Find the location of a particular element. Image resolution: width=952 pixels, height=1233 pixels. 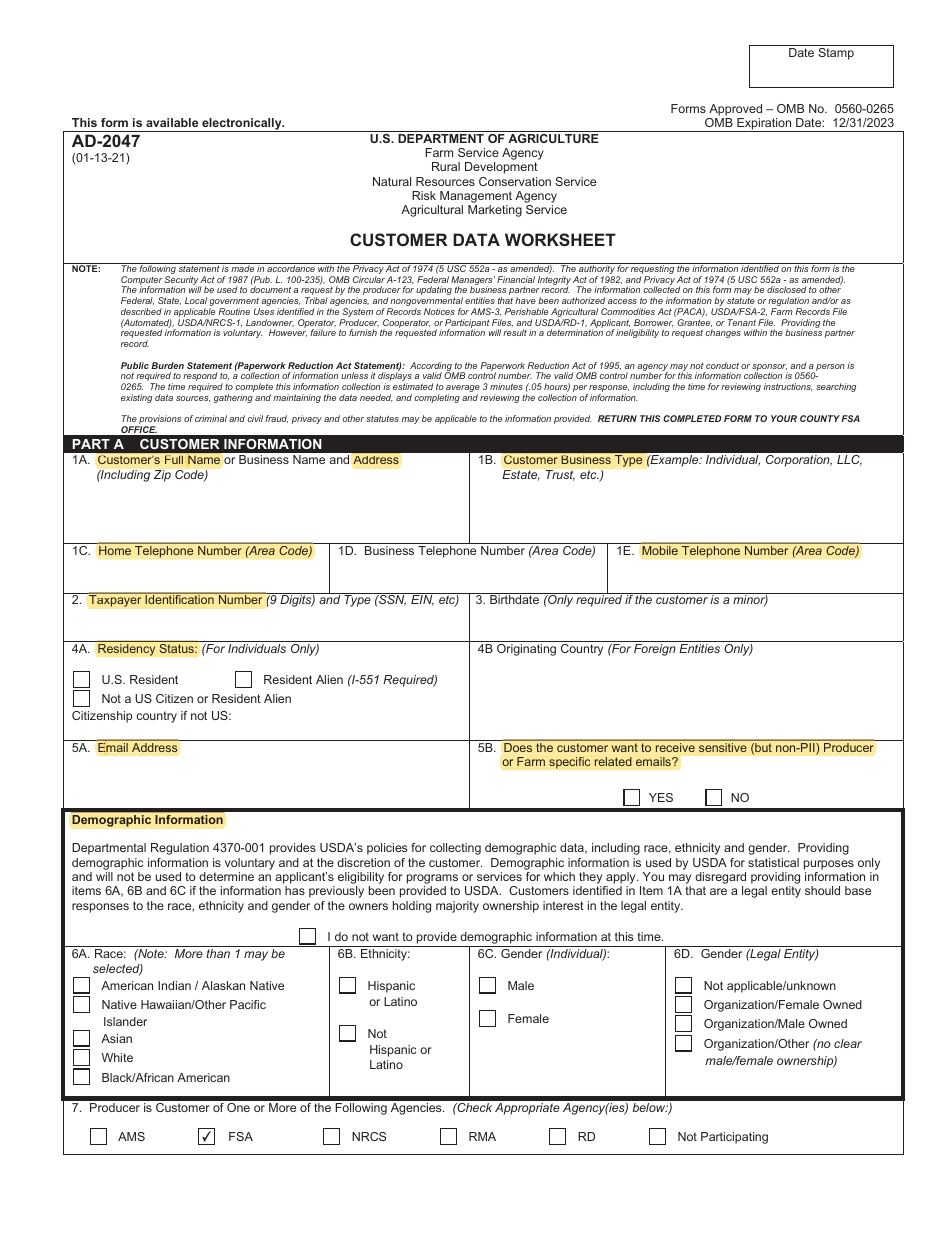

EIN is located at coordinates (422, 599).
